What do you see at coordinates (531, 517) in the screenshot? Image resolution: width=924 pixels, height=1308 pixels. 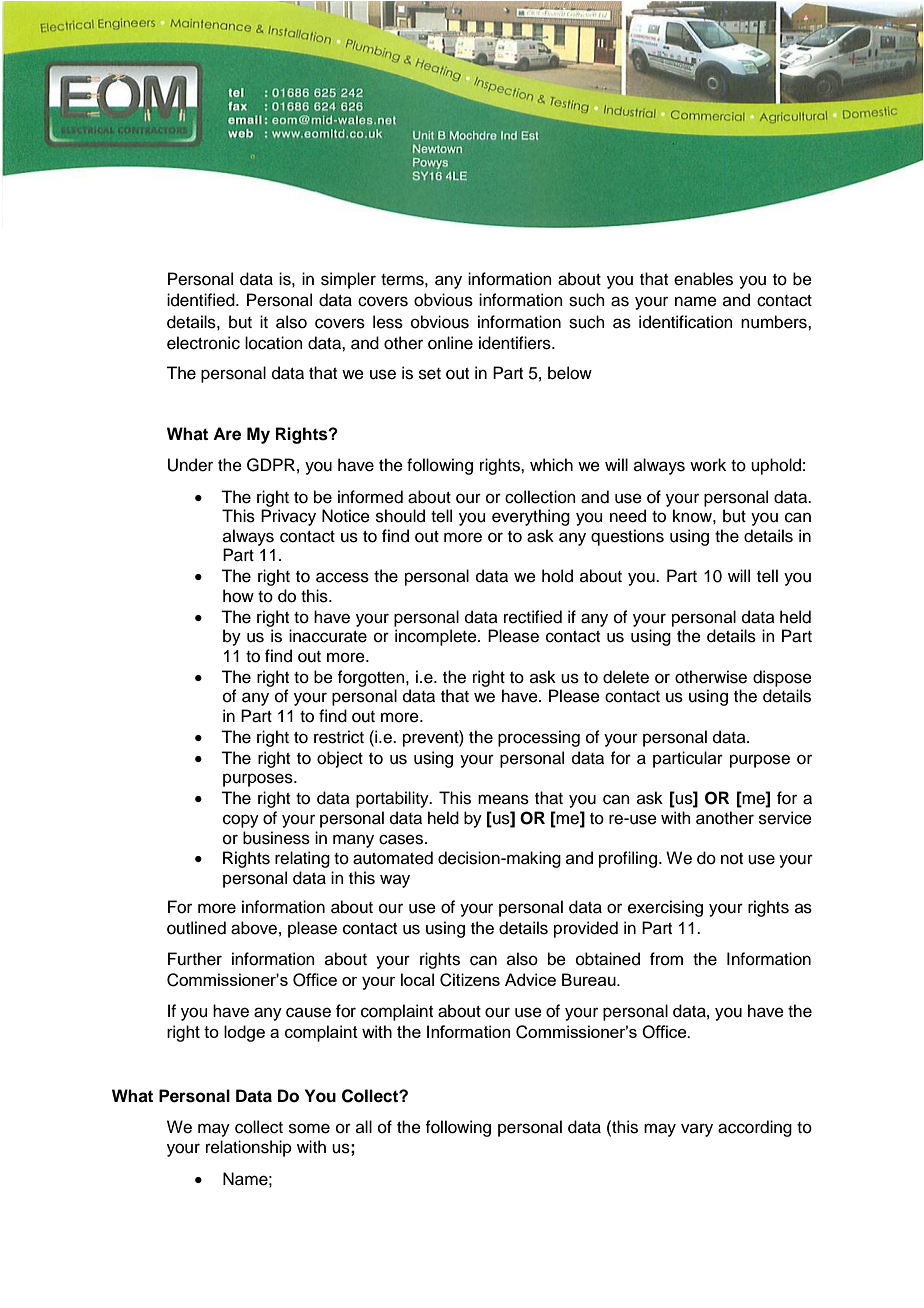 I see `everything` at bounding box center [531, 517].
